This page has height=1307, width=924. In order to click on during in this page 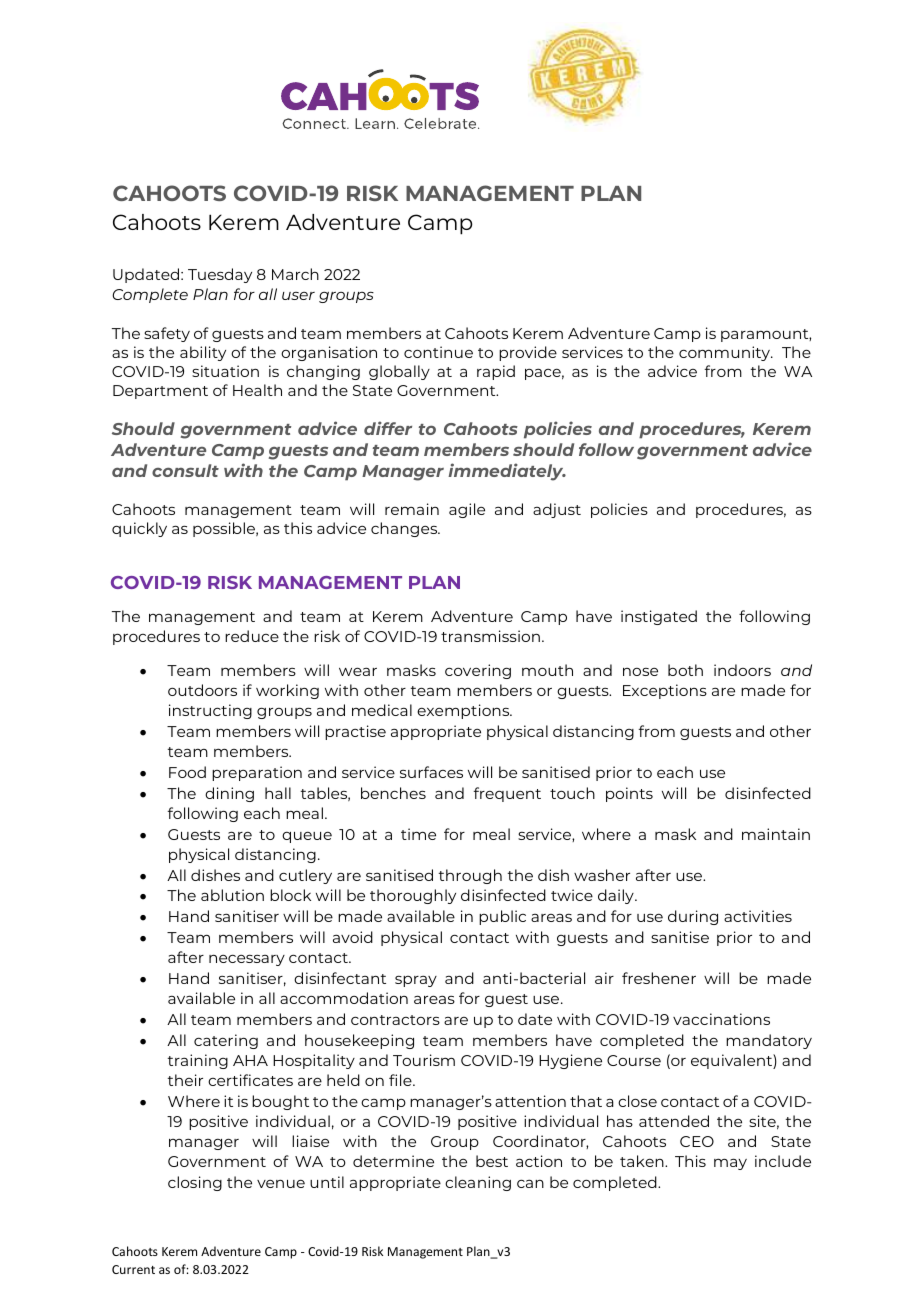, I will do `click(693, 917)`.
